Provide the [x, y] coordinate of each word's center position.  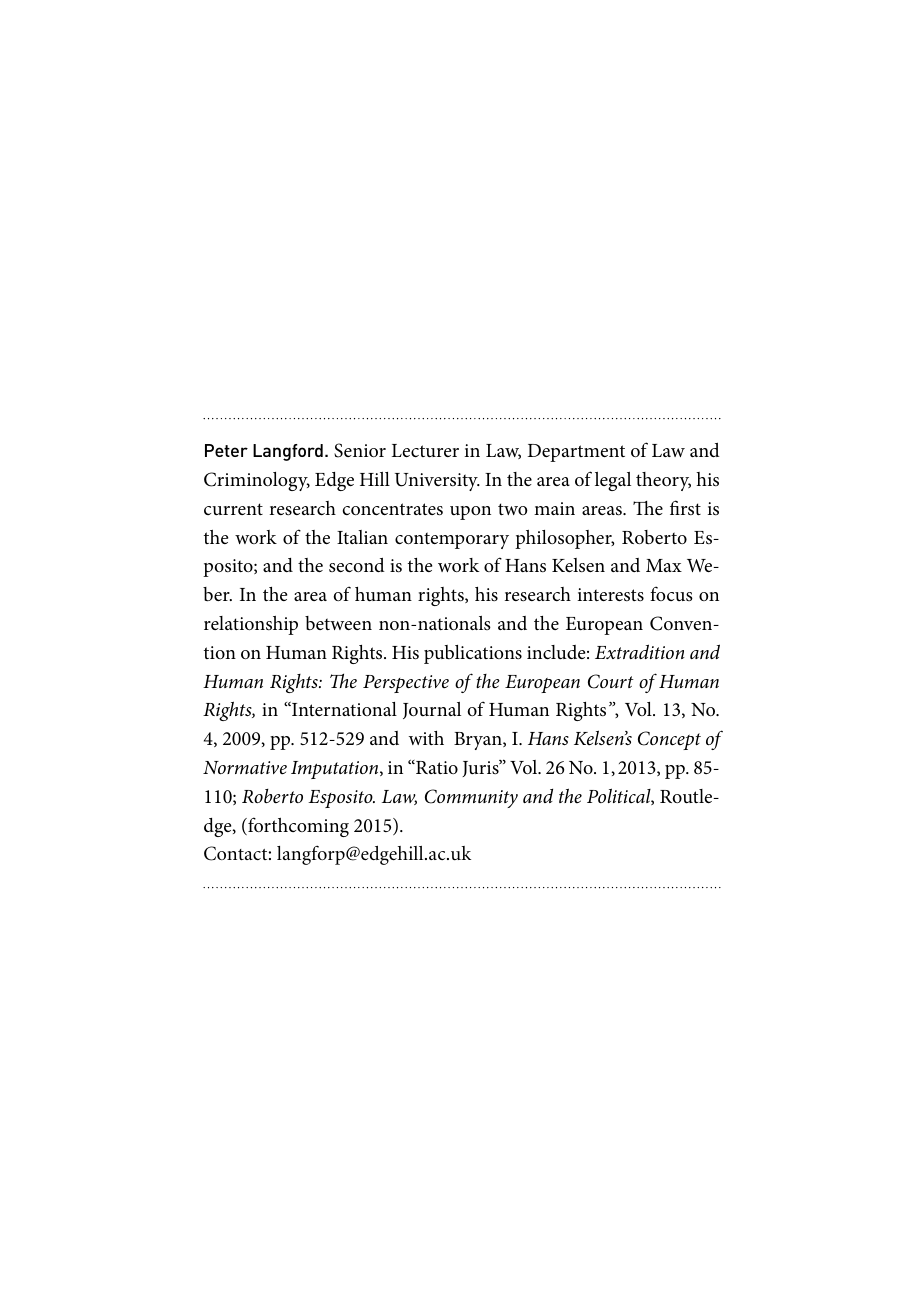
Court [611, 681]
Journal [432, 710]
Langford [288, 452]
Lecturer [425, 451]
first [685, 507]
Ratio [436, 767]
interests [610, 594]
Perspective [406, 684]
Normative [245, 767]
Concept [669, 740]
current [233, 509]
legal [613, 481]
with [426, 738]
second [357, 565]
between [338, 623]
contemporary [452, 540]
